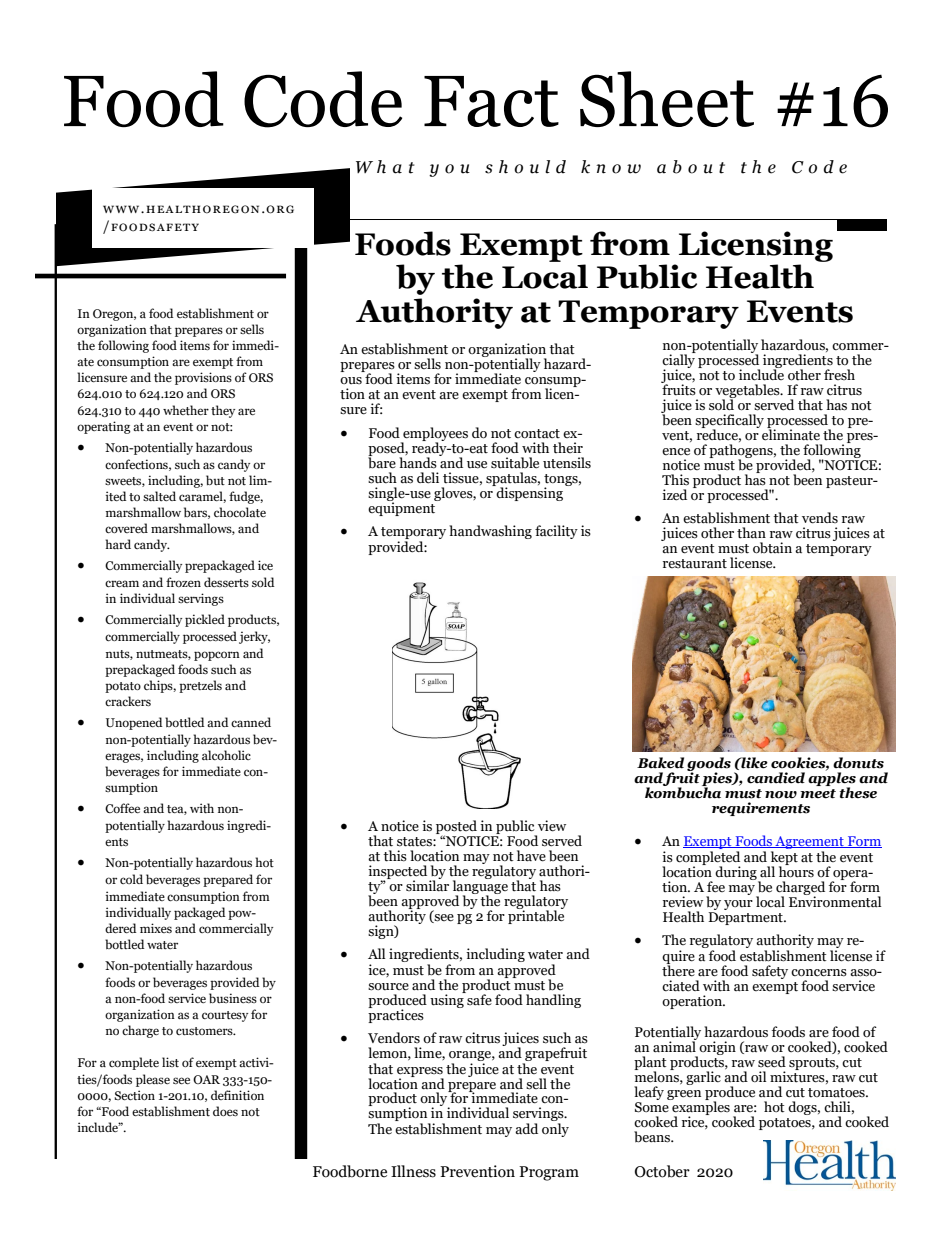 The height and width of the document is (1233, 952). I want to click on Fact, so click(491, 101).
